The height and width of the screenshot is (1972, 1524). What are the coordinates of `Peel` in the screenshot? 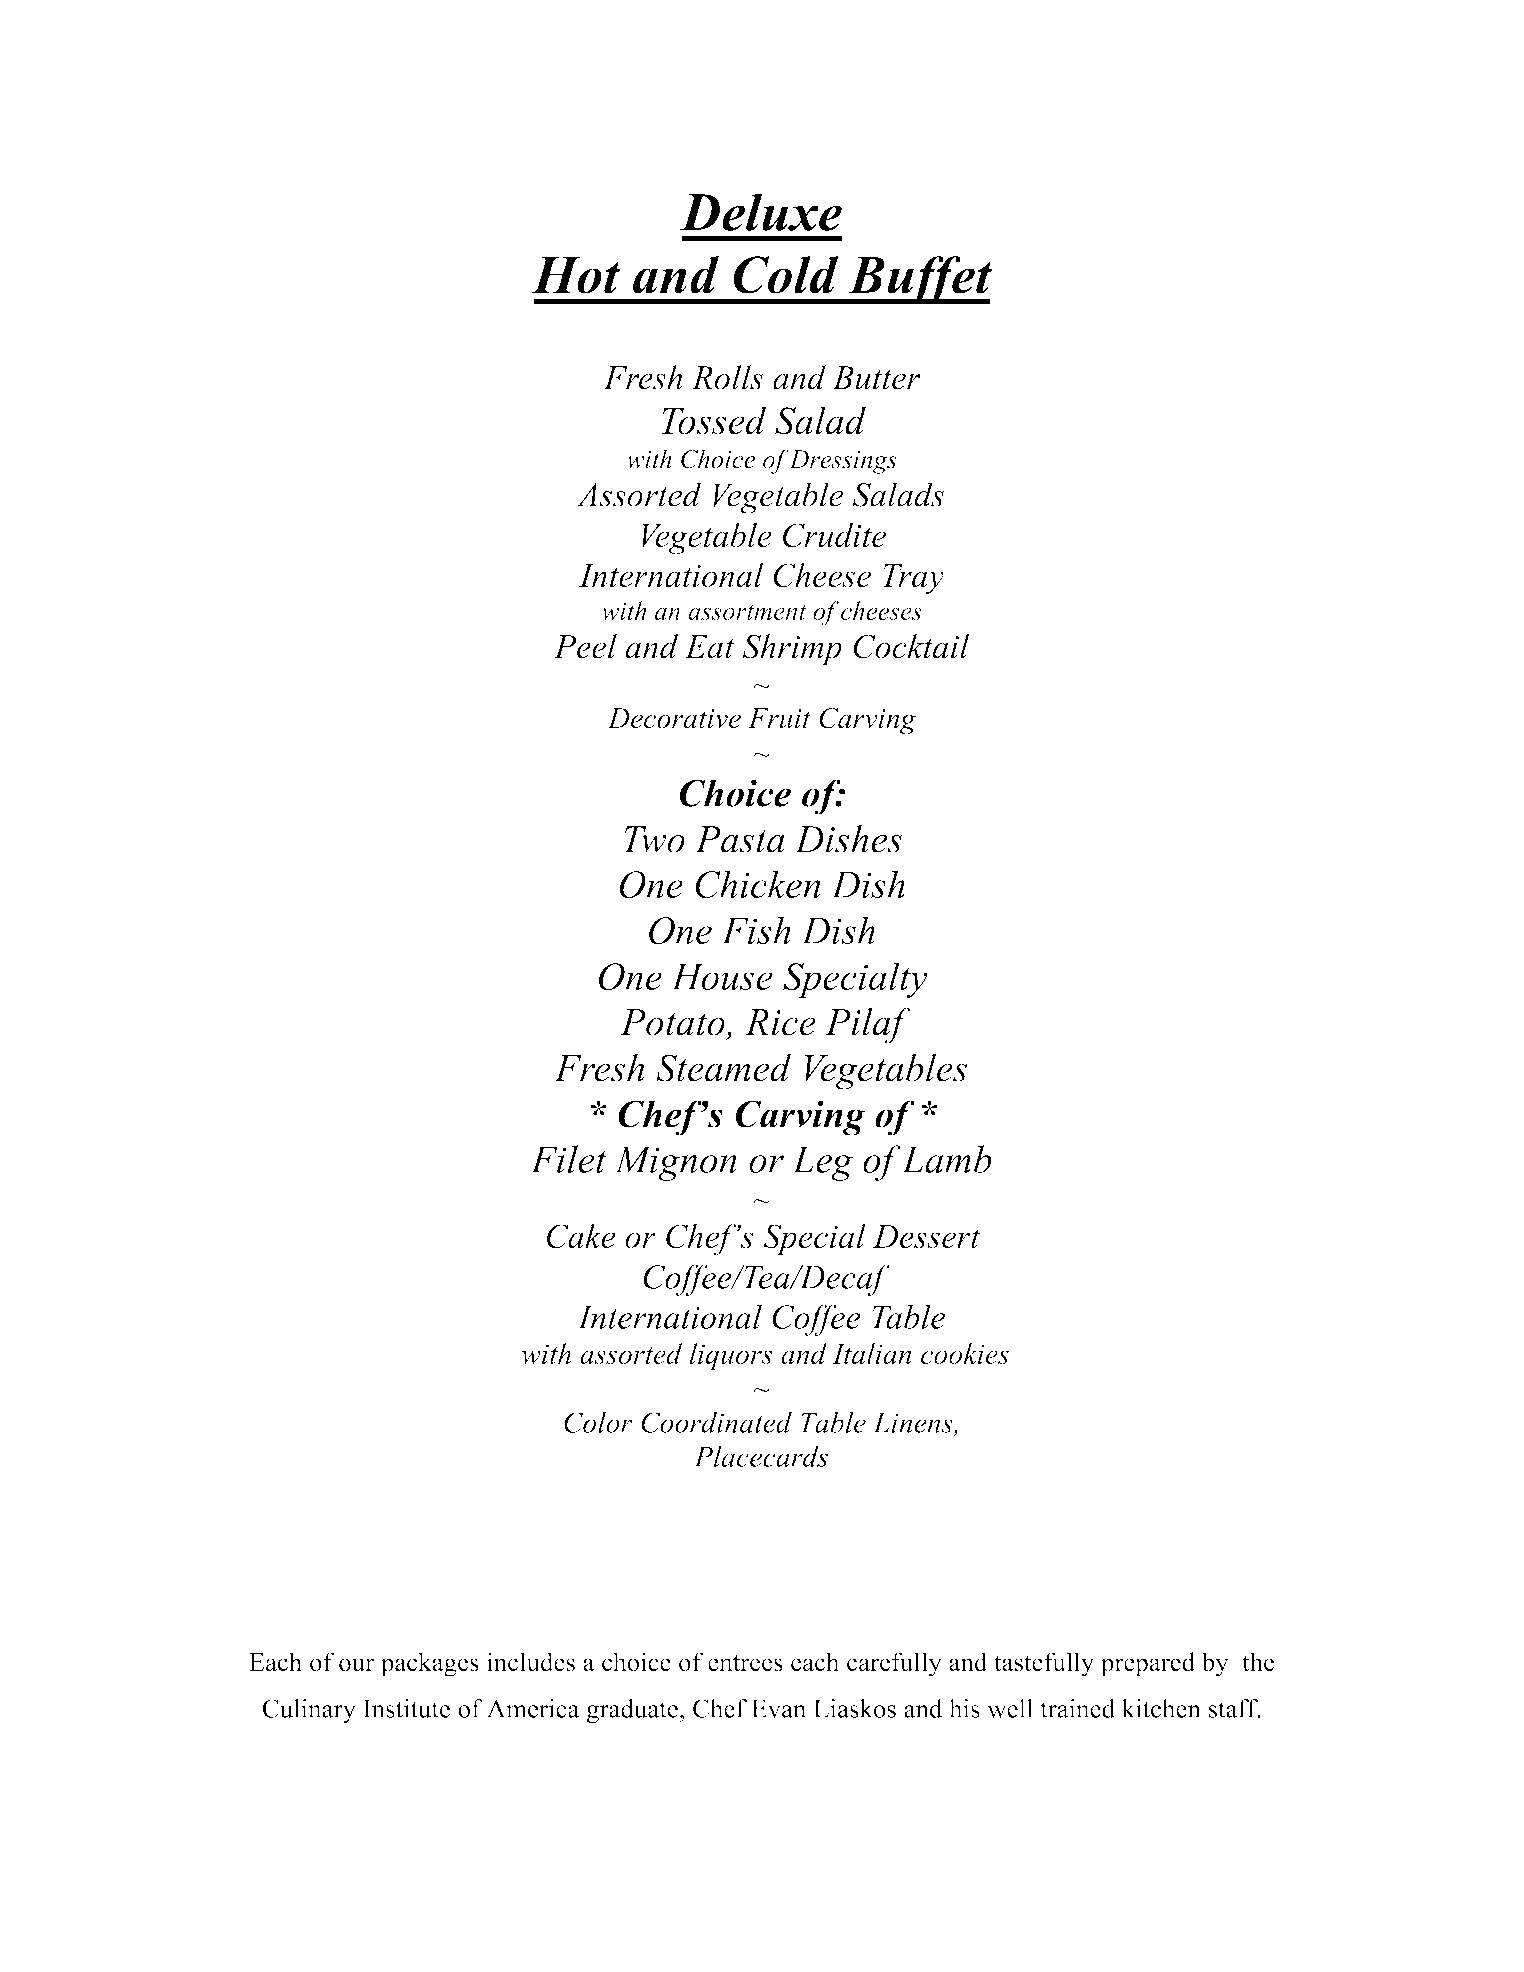 It's located at (585, 646).
